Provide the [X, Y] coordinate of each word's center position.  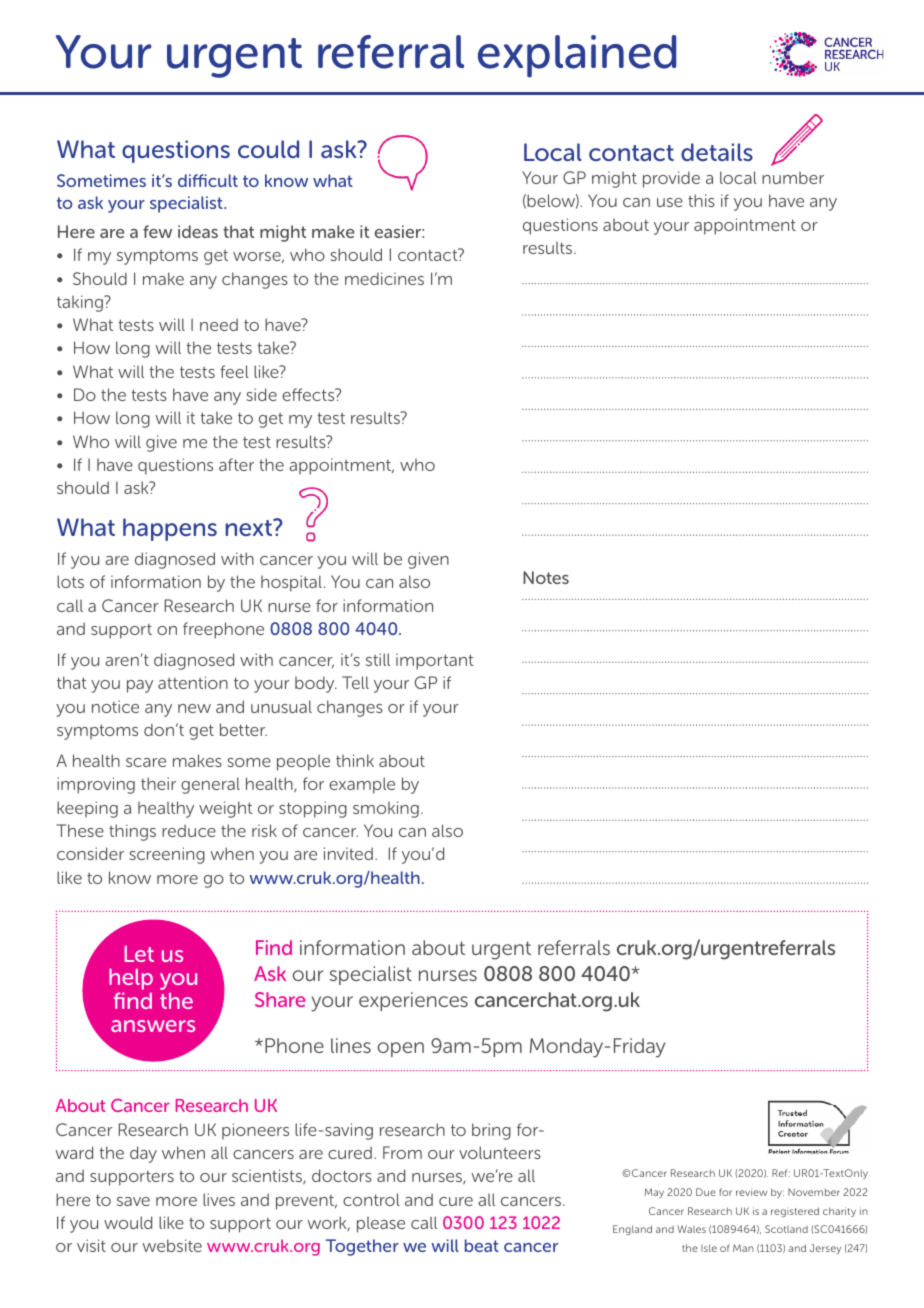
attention [193, 682]
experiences [413, 1001]
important [435, 661]
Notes [546, 577]
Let [139, 953]
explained [577, 56]
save [133, 1201]
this [701, 200]
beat [482, 1245]
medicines [384, 278]
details [717, 152]
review [751, 1192]
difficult [208, 180]
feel [235, 371]
